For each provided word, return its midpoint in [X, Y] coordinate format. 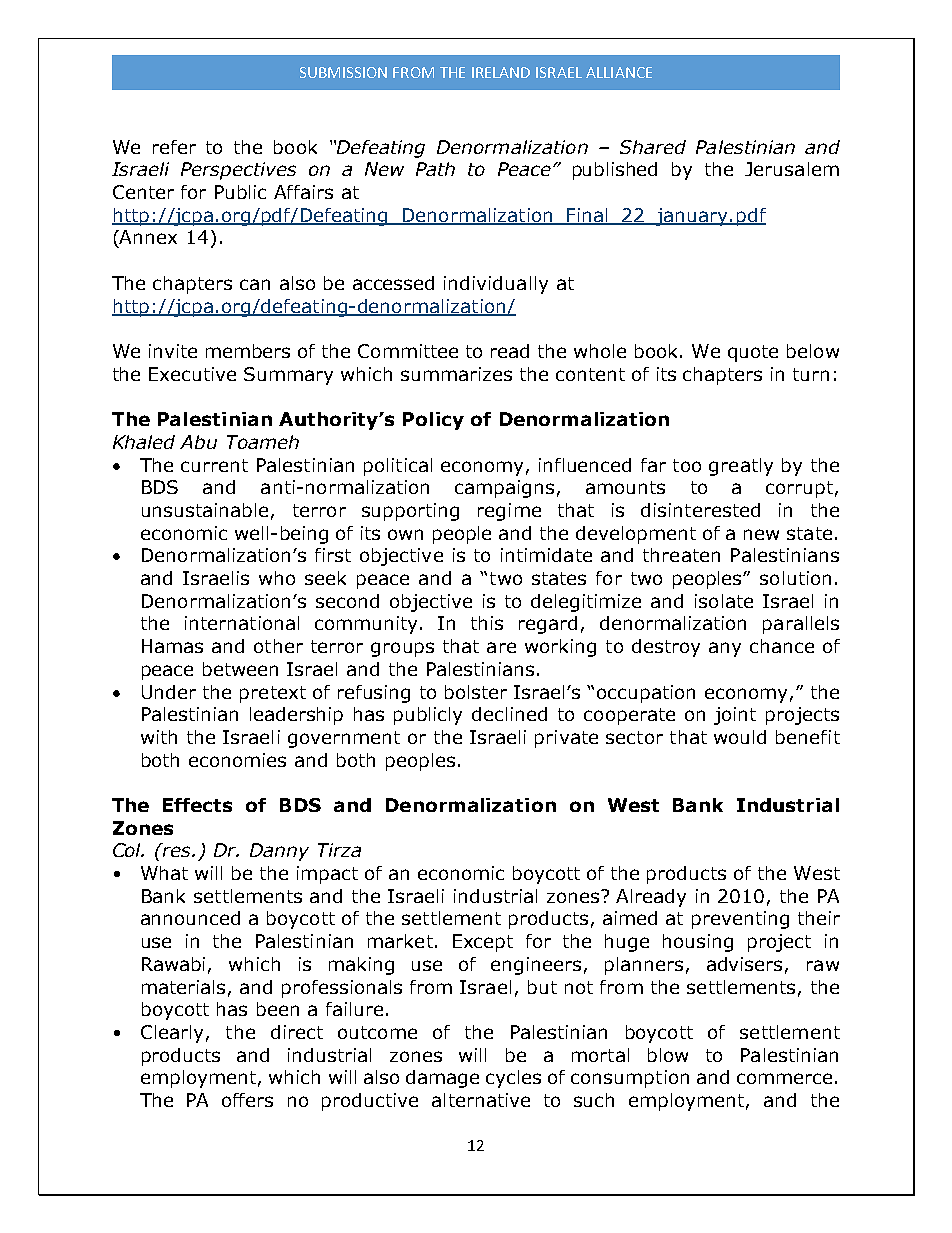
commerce [784, 1078]
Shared [653, 147]
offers [247, 1100]
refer [174, 147]
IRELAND [501, 72]
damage [442, 1079]
